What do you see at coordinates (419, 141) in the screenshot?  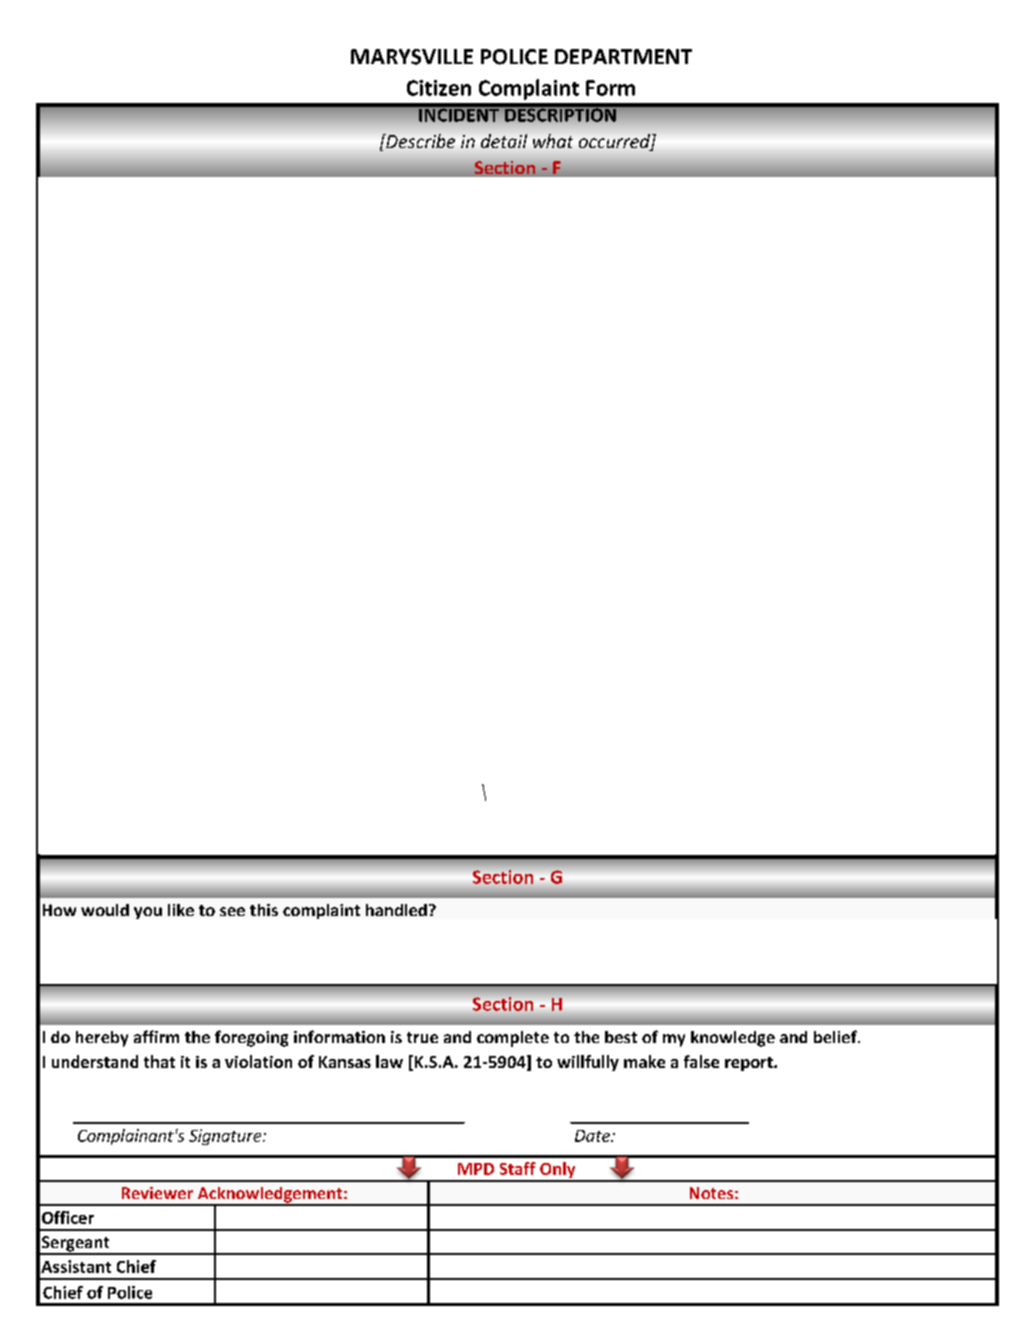 I see `Describe` at bounding box center [419, 141].
